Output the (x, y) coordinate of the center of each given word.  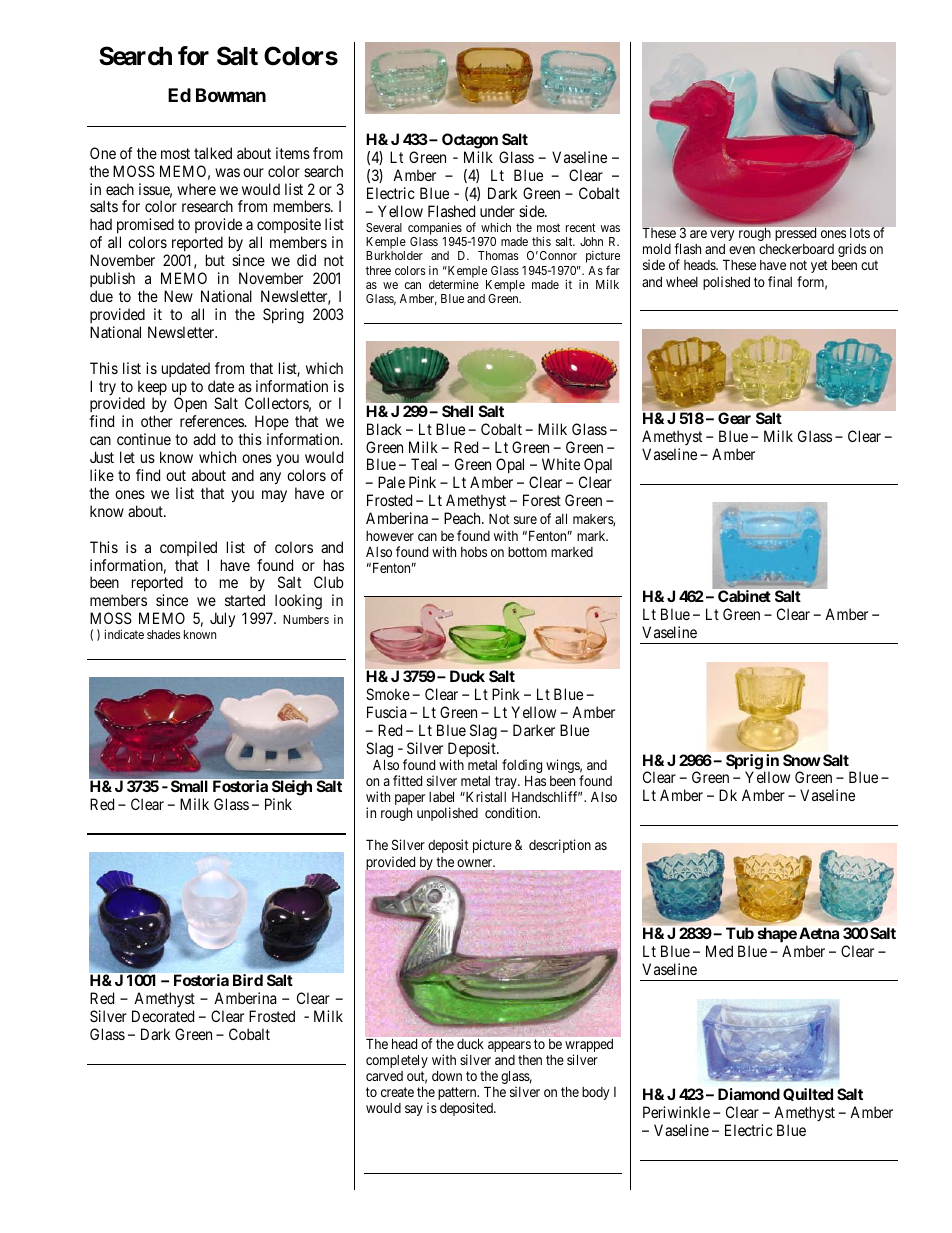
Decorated (163, 1016)
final (780, 281)
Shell (457, 411)
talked (213, 153)
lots (860, 233)
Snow (802, 760)
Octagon (470, 142)
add (204, 439)
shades (163, 634)
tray (507, 782)
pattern (458, 1095)
